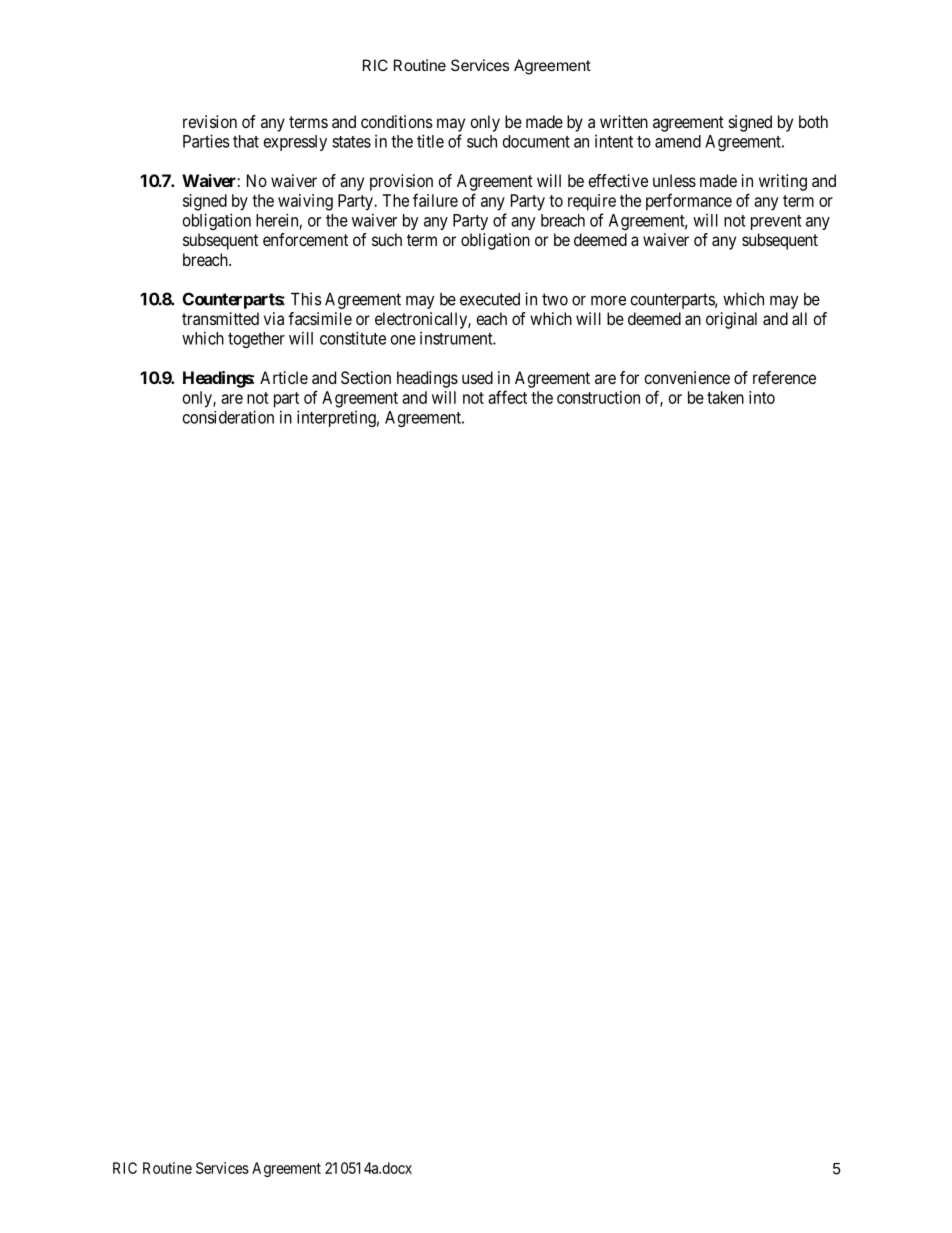  Describe the element at coordinates (731, 320) in the document. I see `original` at that location.
